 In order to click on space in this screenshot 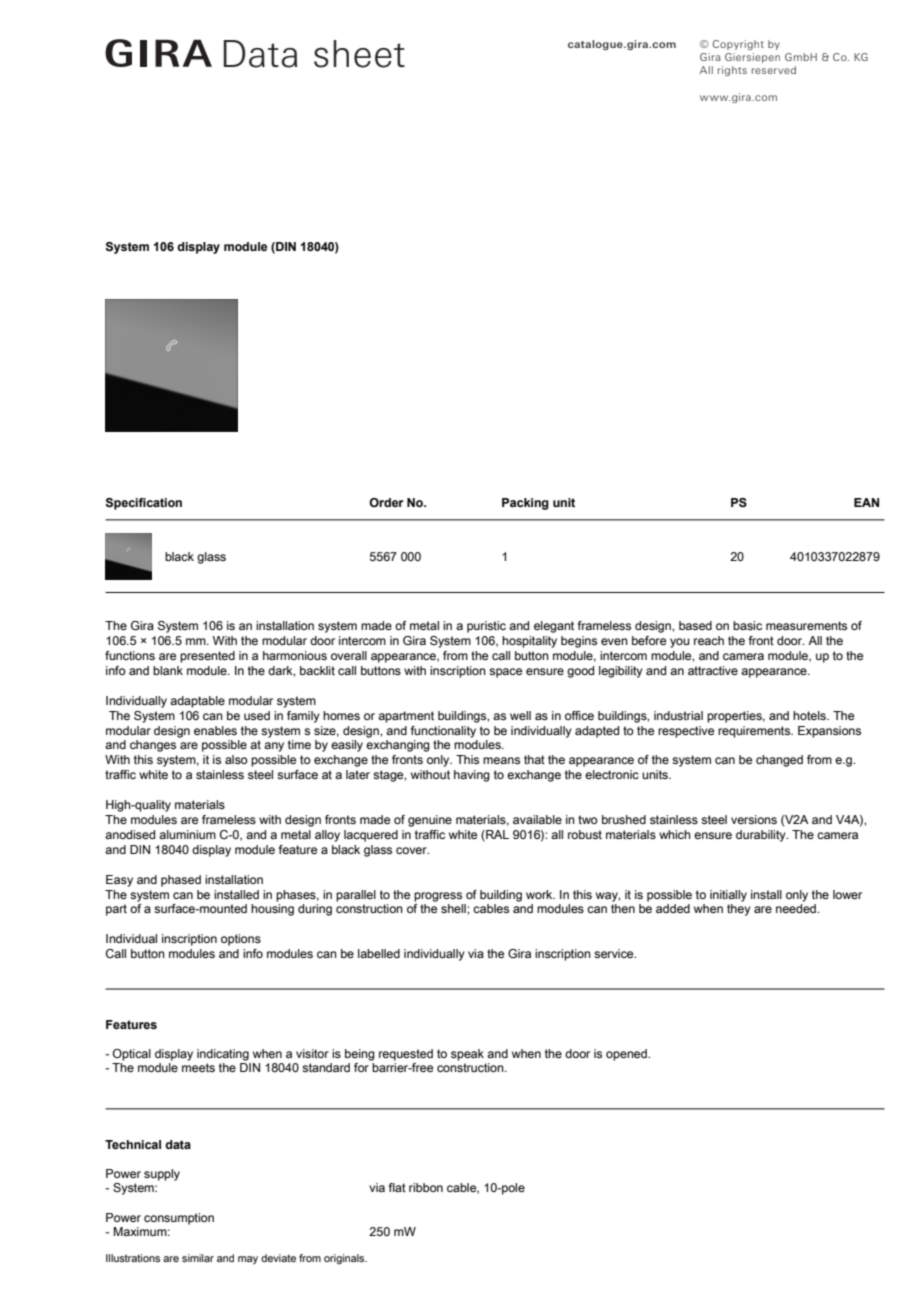, I will do `click(505, 673)`.
